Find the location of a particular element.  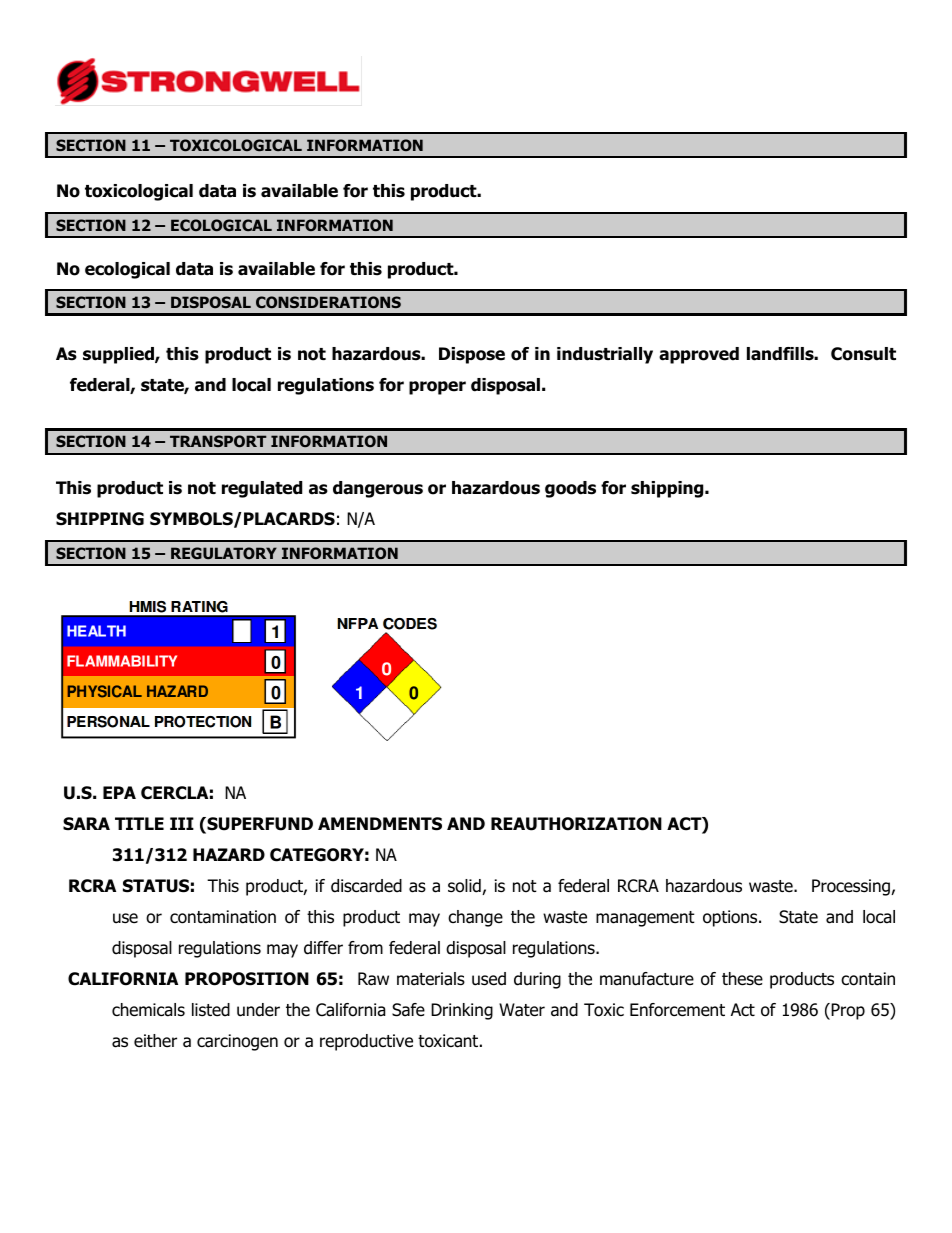

III is located at coordinates (182, 823).
